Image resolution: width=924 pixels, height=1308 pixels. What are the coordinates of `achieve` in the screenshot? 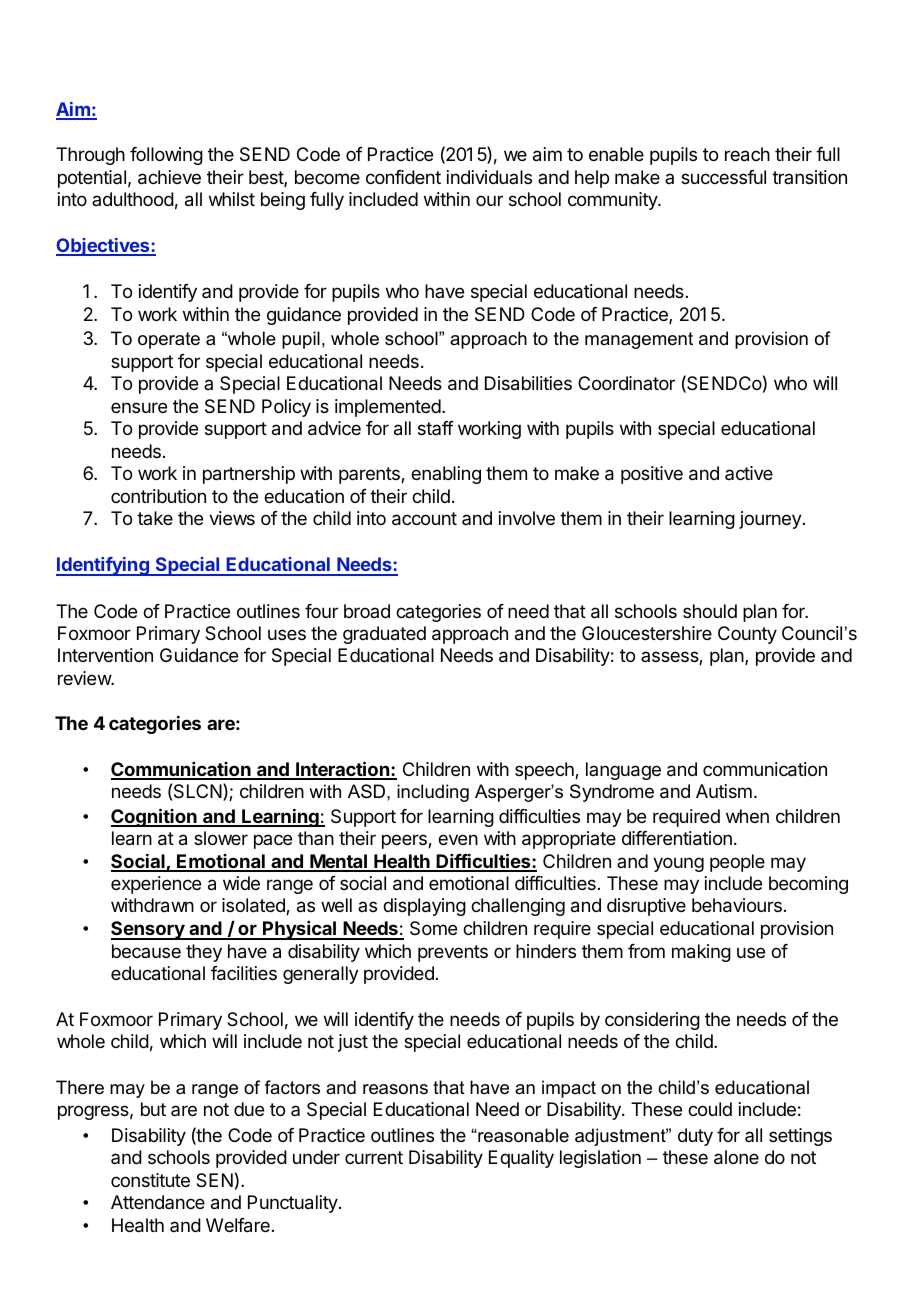 It's located at (169, 177).
